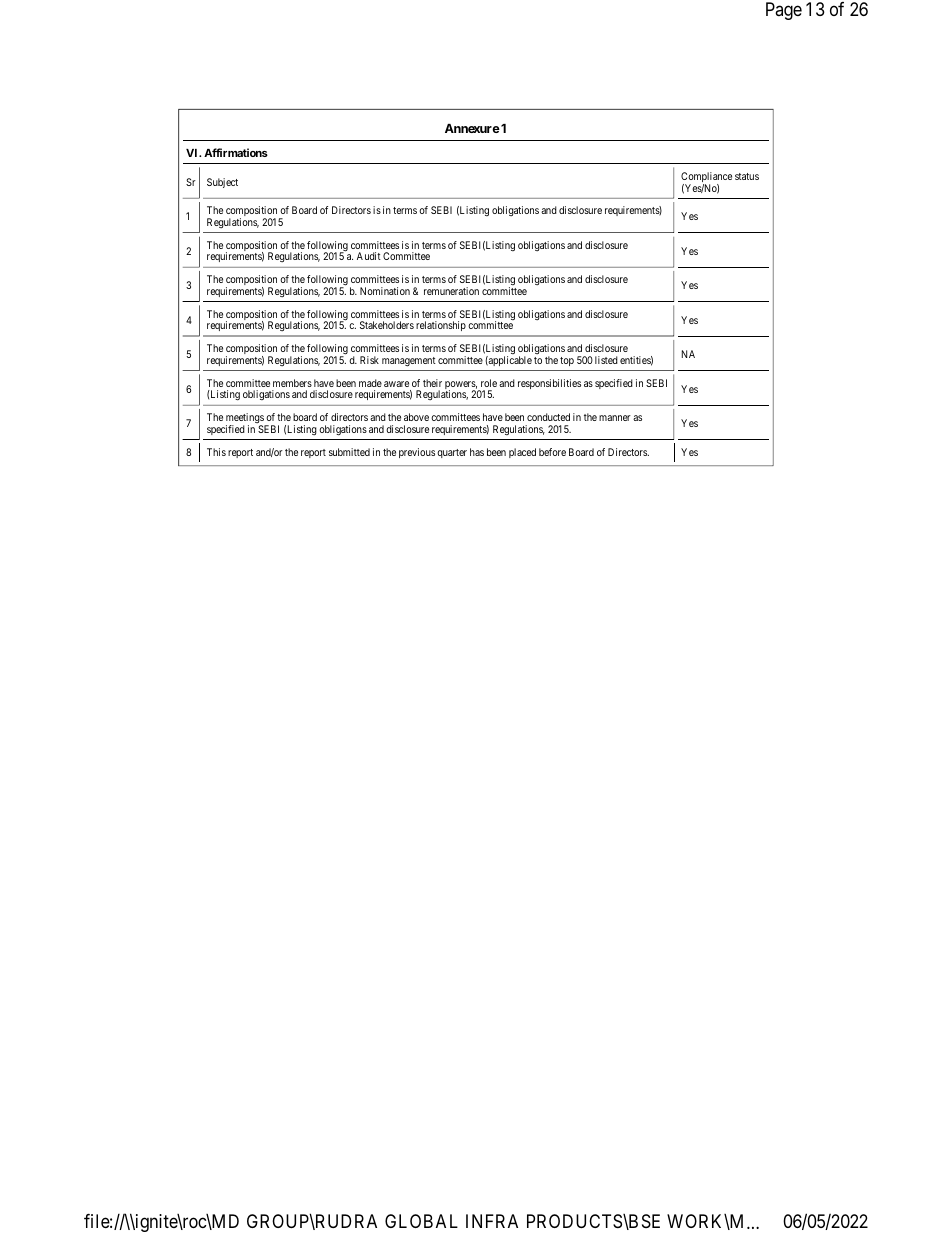 Image resolution: width=952 pixels, height=1233 pixels. What do you see at coordinates (369, 360) in the page?
I see `Risk` at bounding box center [369, 360].
